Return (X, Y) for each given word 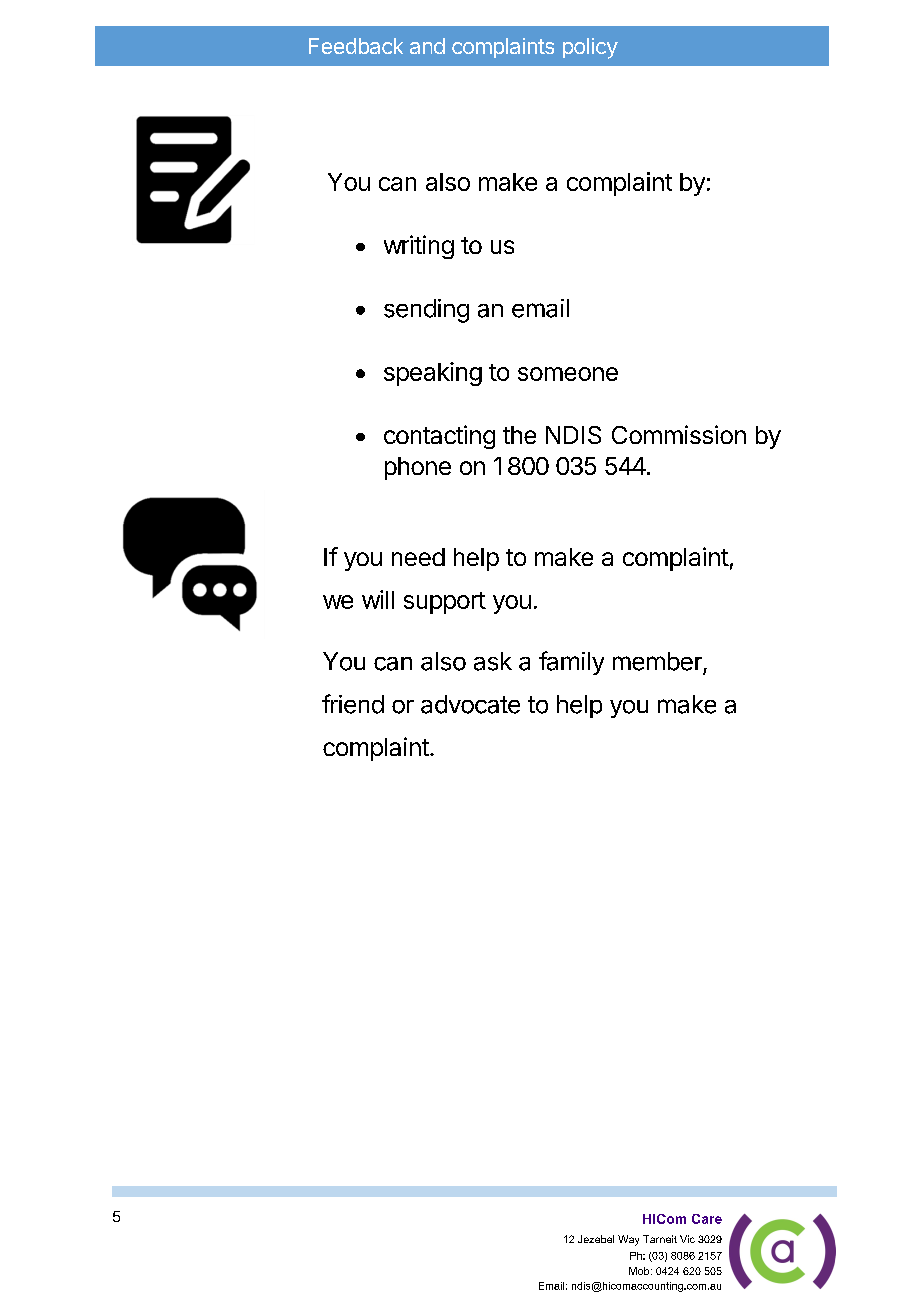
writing (419, 247)
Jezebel (596, 1239)
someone (568, 374)
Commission (679, 434)
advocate (470, 704)
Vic (687, 1239)
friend (353, 704)
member (657, 661)
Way (628, 1240)
